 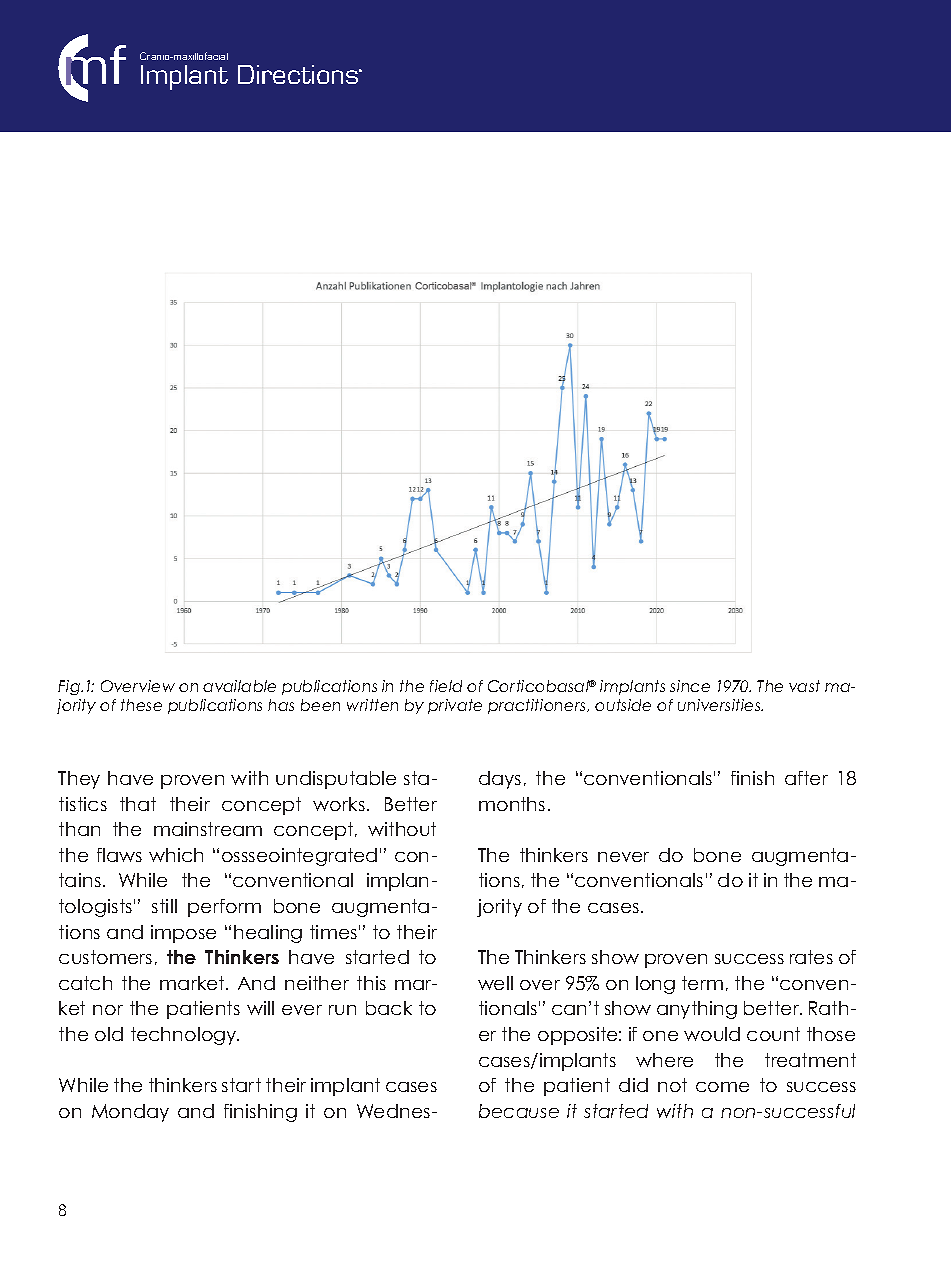 What do you see at coordinates (455, 706) in the screenshot?
I see `private` at bounding box center [455, 706].
